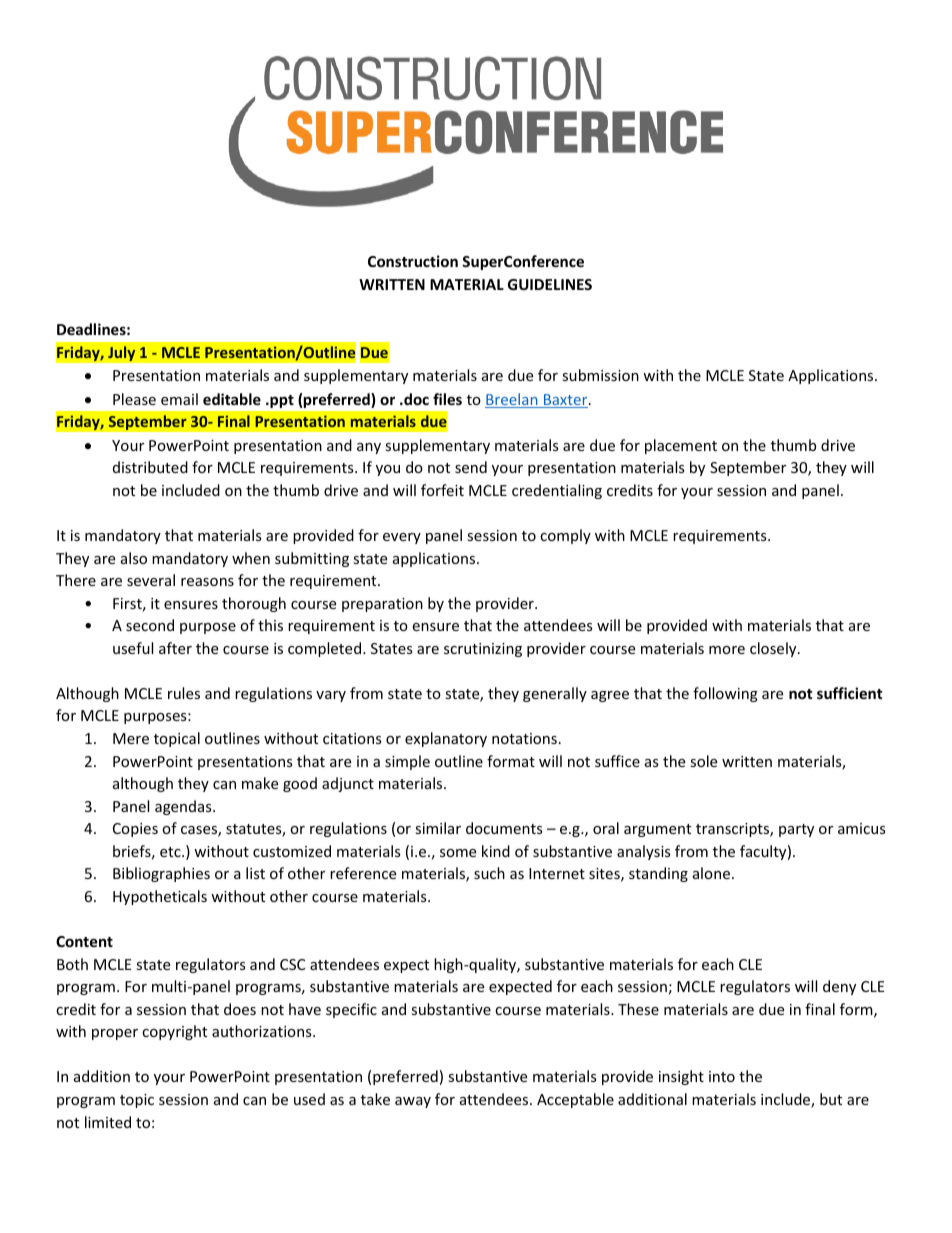  I want to click on Construction, so click(413, 261).
